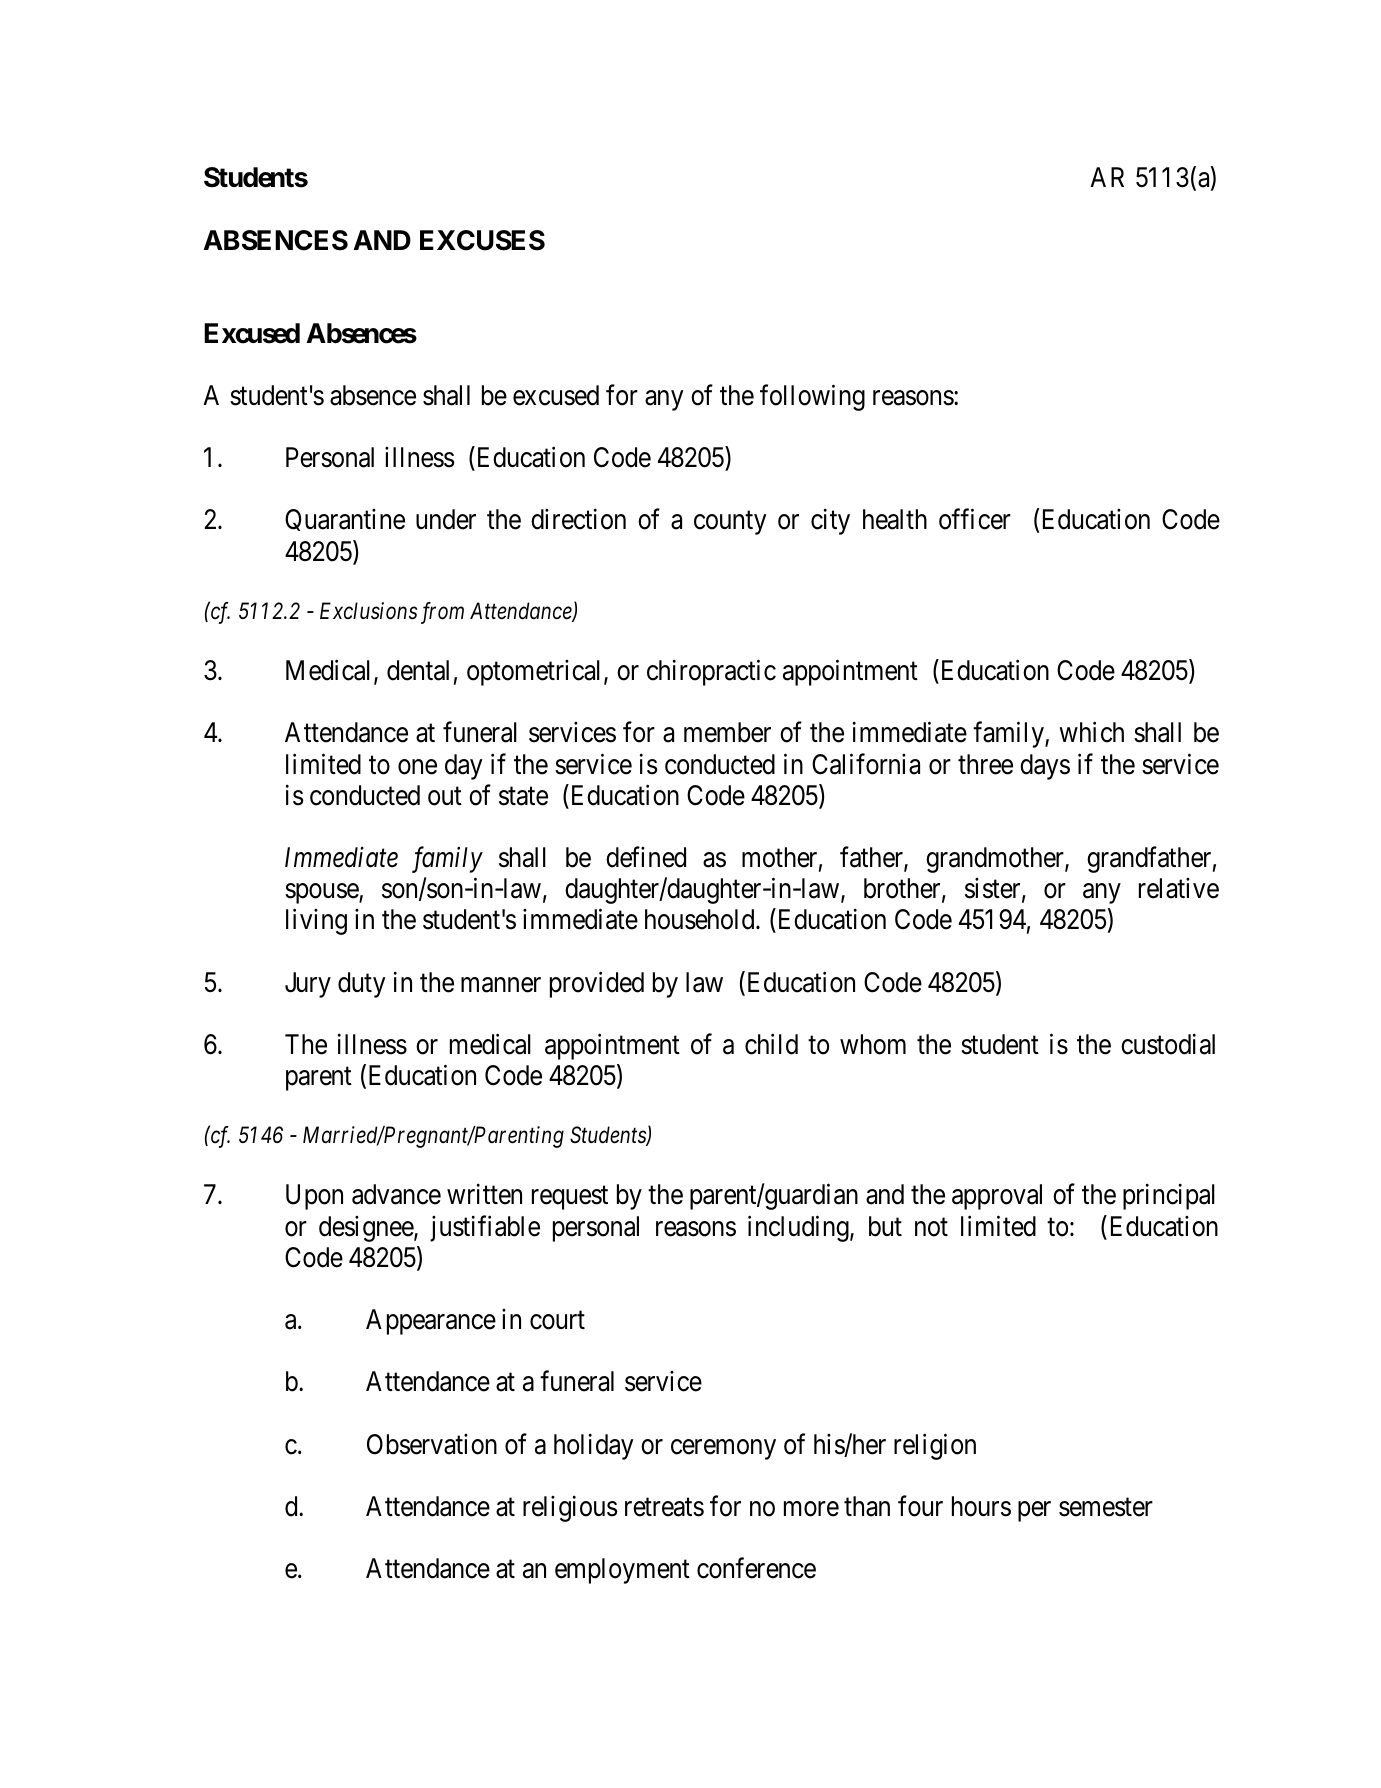 The image size is (1381, 1788). What do you see at coordinates (997, 1197) in the image?
I see `approval` at bounding box center [997, 1197].
